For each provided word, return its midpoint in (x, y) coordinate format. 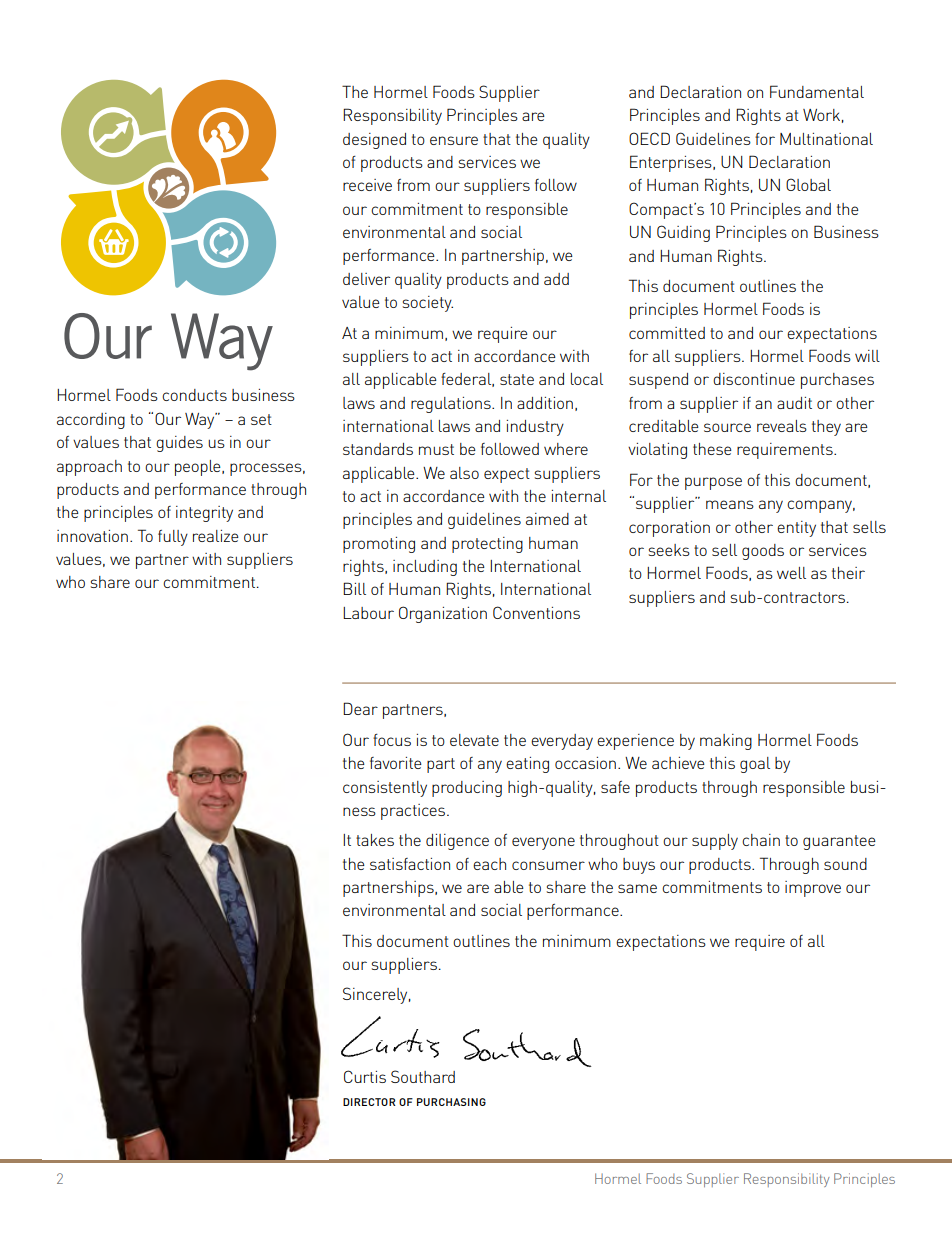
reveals (782, 426)
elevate (474, 740)
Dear (360, 708)
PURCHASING (451, 1102)
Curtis (365, 1076)
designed (374, 141)
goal (755, 765)
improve (813, 889)
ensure (454, 140)
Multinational (826, 139)
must (436, 449)
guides (179, 444)
